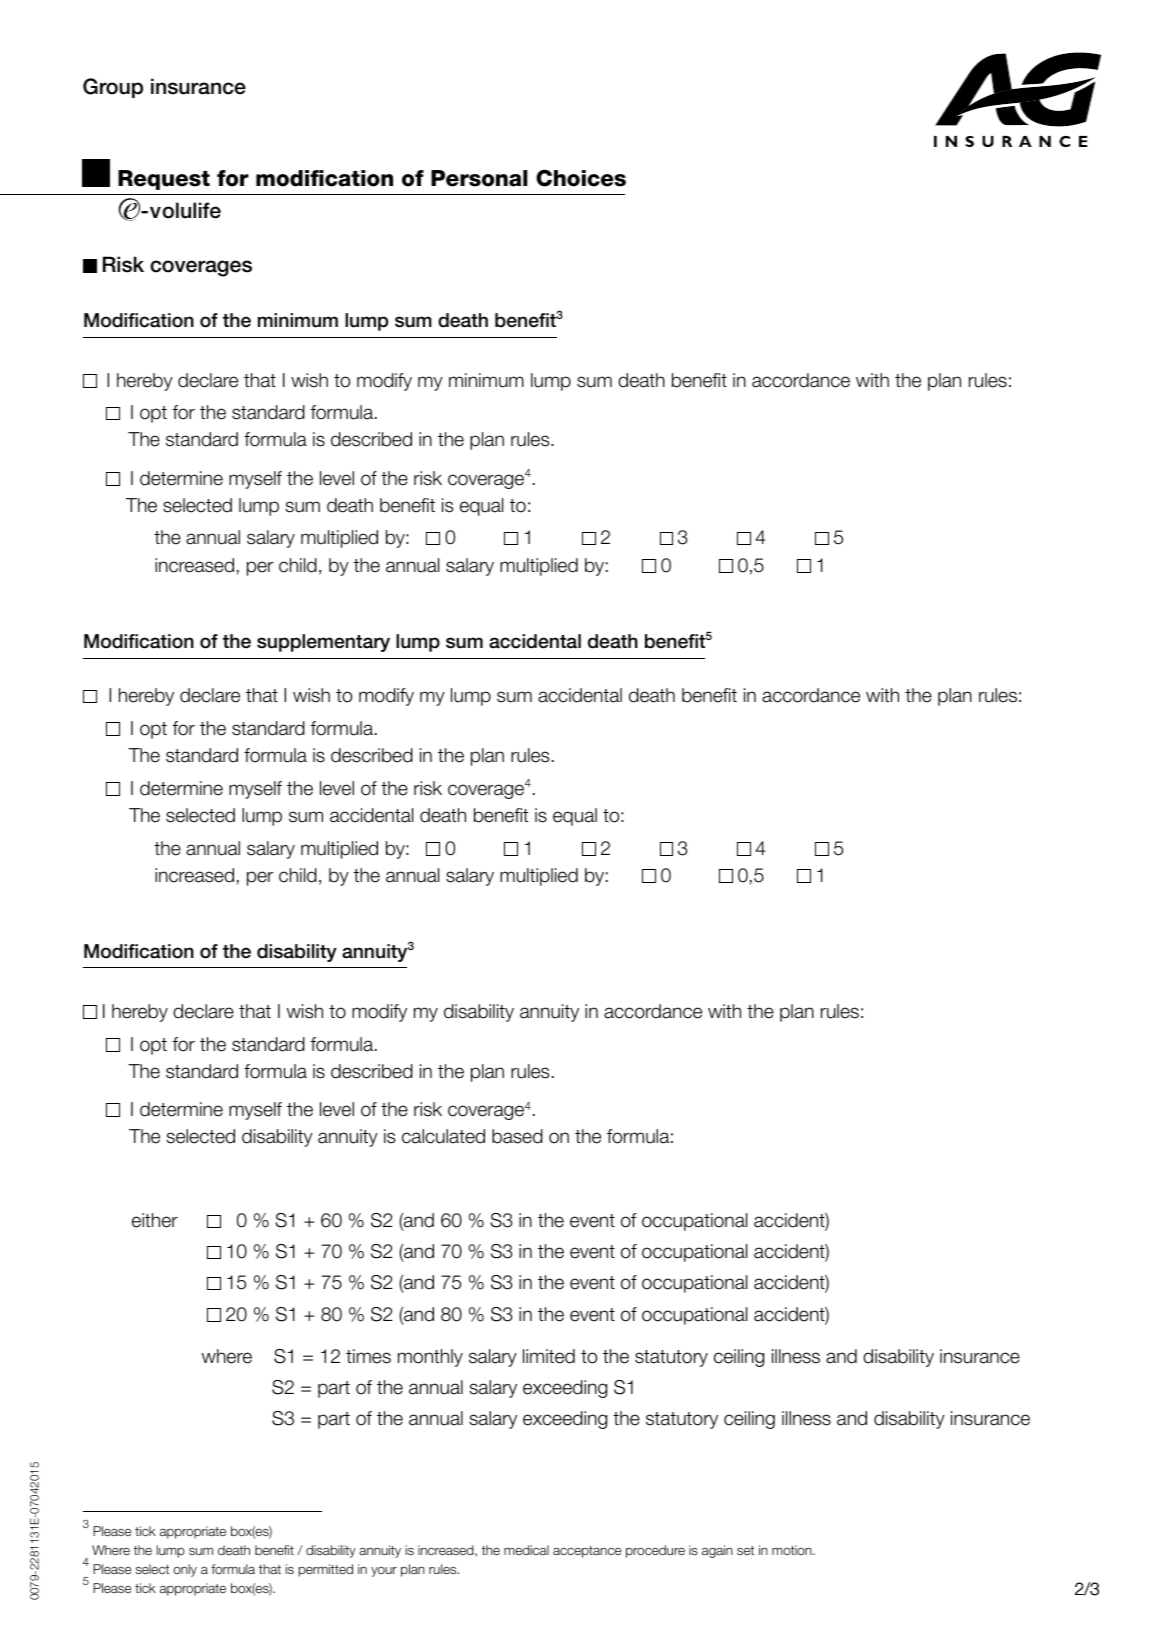 The image size is (1156, 1634). I want to click on Personal, so click(479, 178).
